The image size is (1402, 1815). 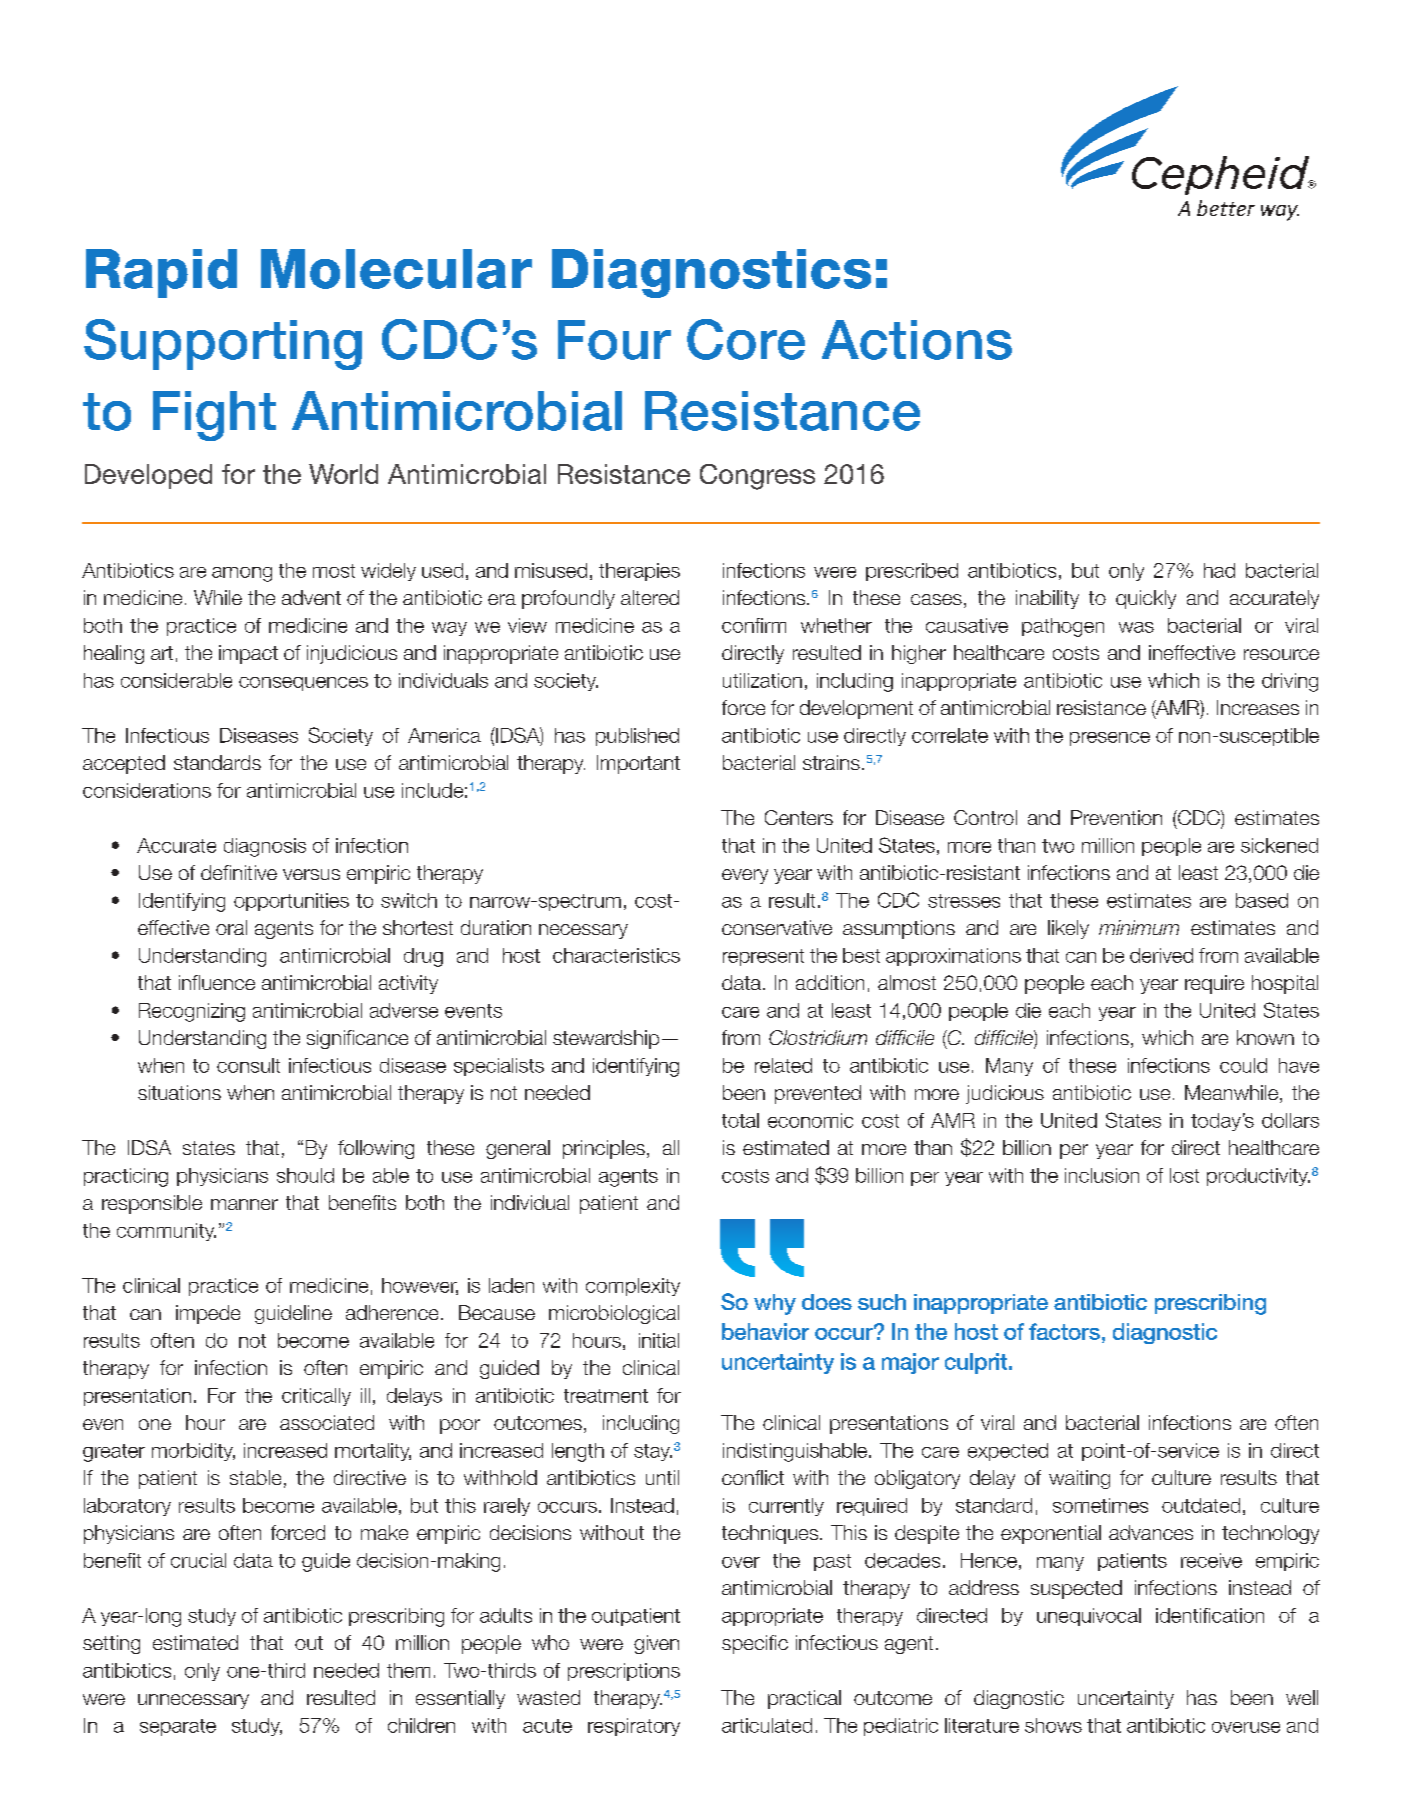 What do you see at coordinates (917, 340) in the screenshot?
I see `Actions` at bounding box center [917, 340].
